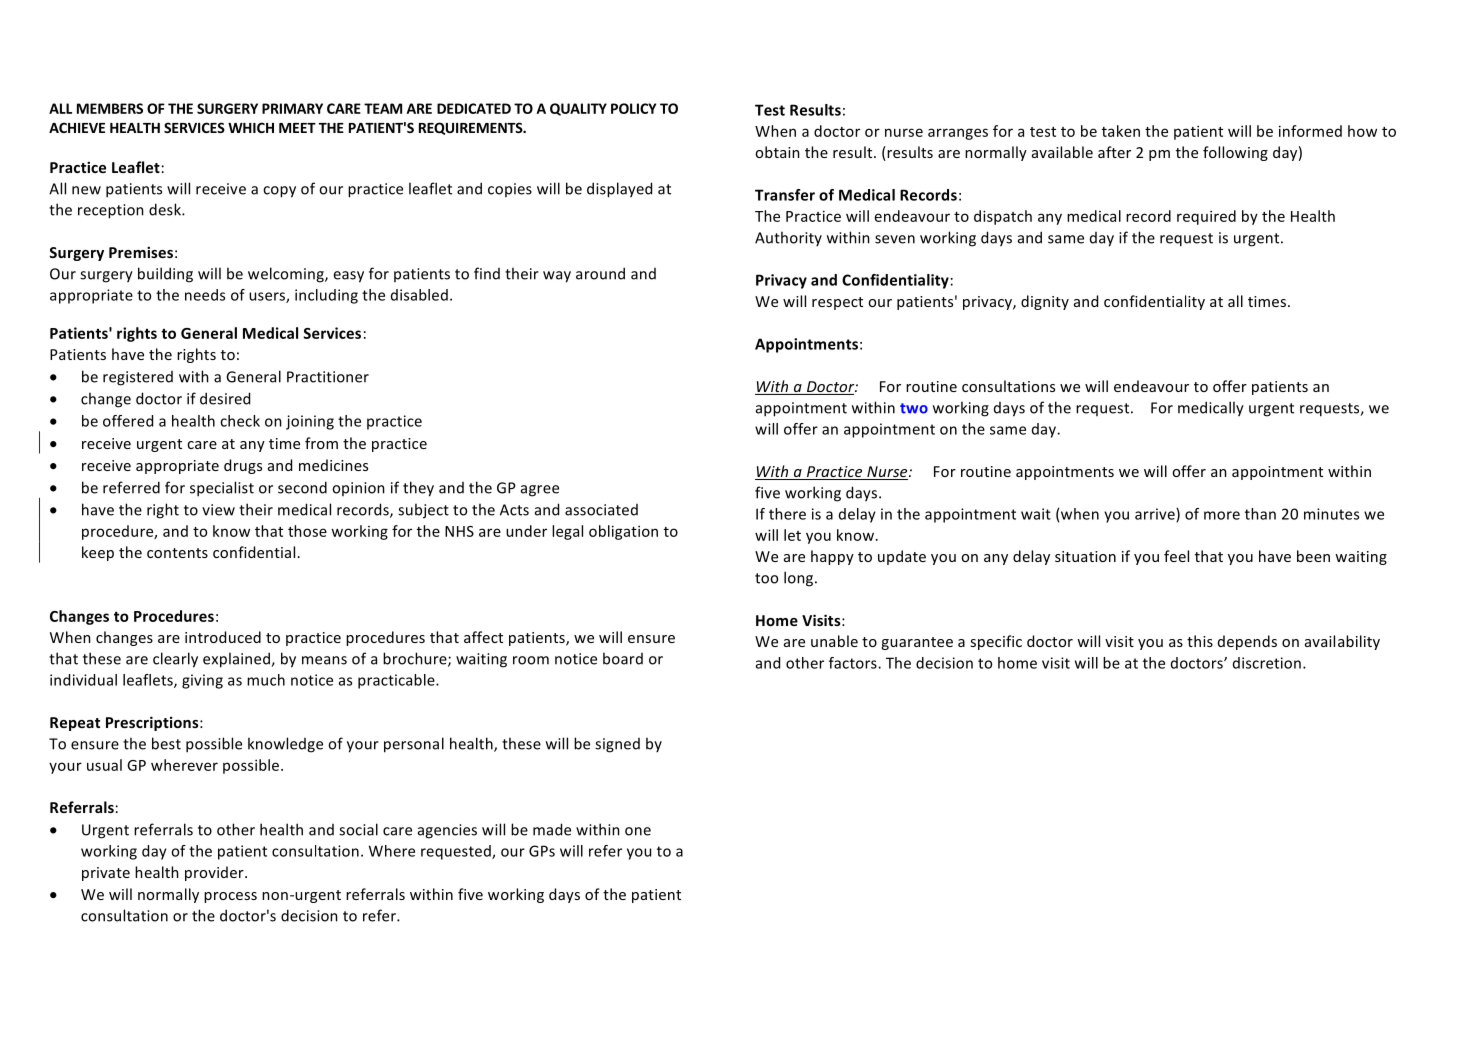 This screenshot has height=1037, width=1467. What do you see at coordinates (787, 514) in the screenshot?
I see `there` at bounding box center [787, 514].
